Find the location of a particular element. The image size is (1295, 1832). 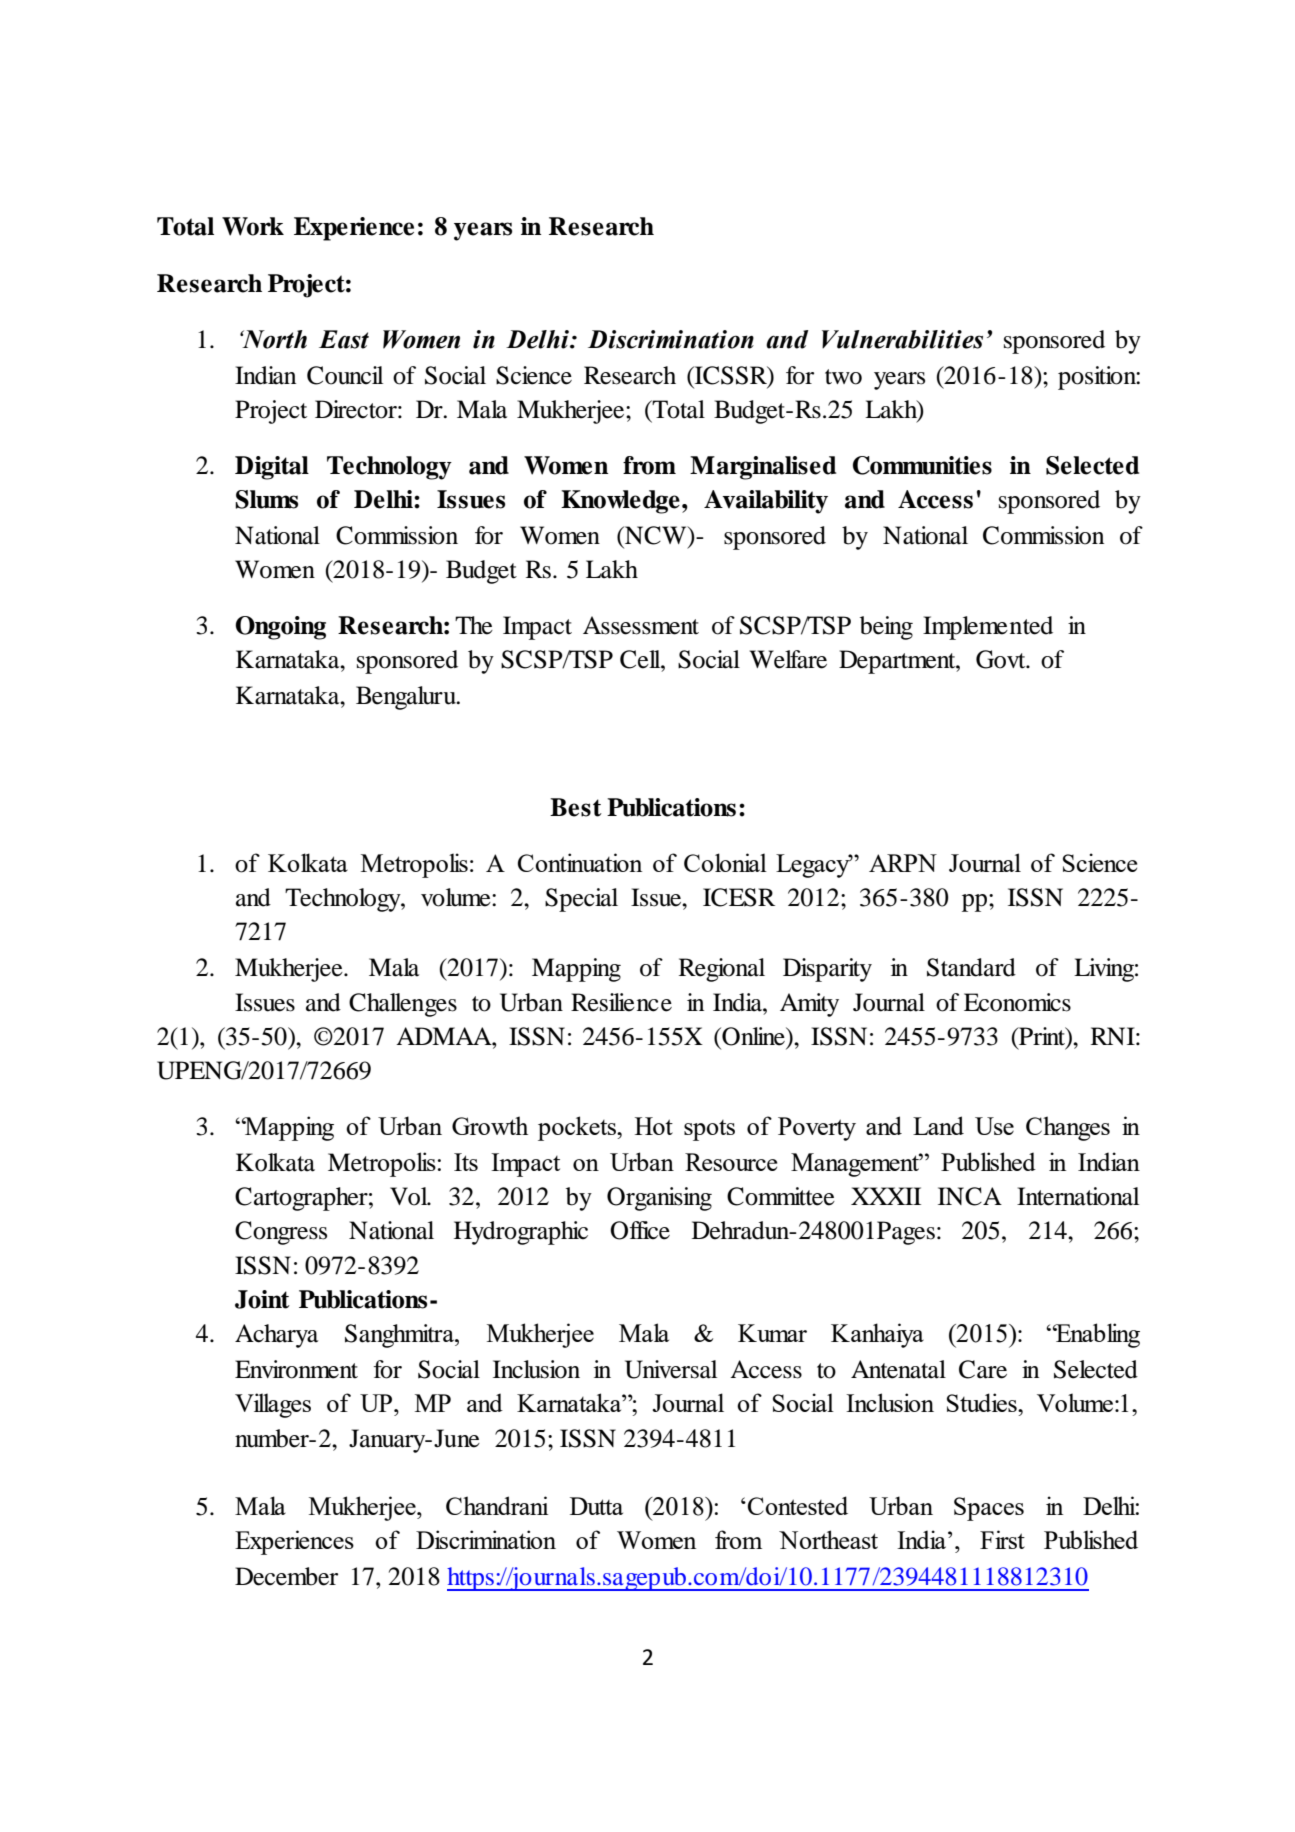

Challenges is located at coordinates (403, 1005).
